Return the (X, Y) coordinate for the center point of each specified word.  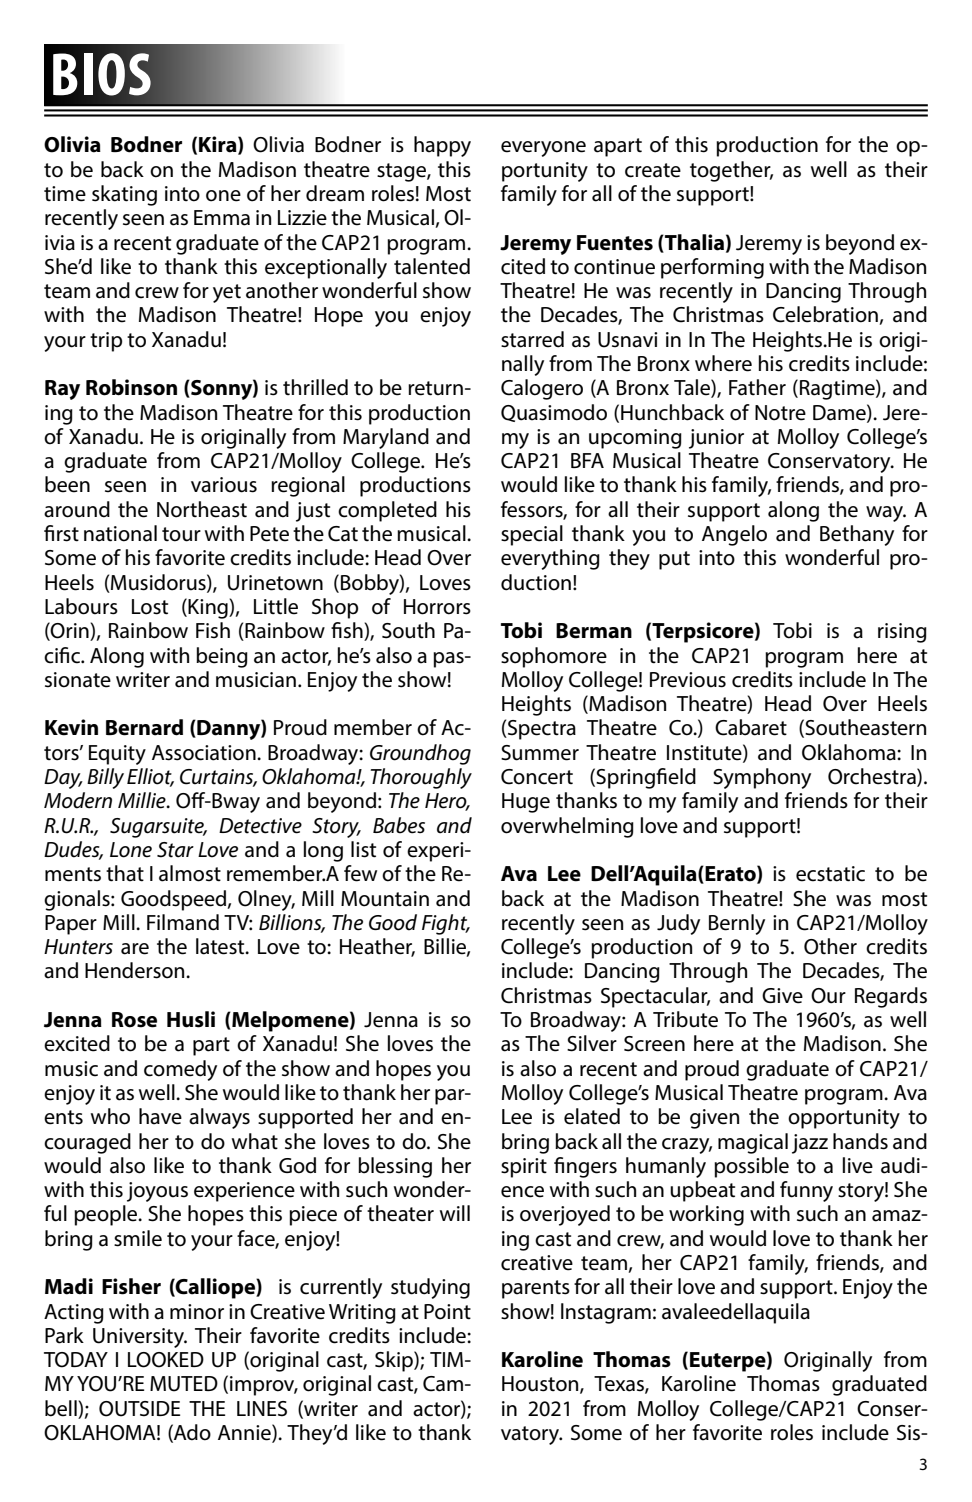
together (731, 171)
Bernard (144, 727)
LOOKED (166, 1360)
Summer (540, 753)
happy (442, 146)
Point (447, 1312)
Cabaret (751, 727)
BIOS (102, 74)
